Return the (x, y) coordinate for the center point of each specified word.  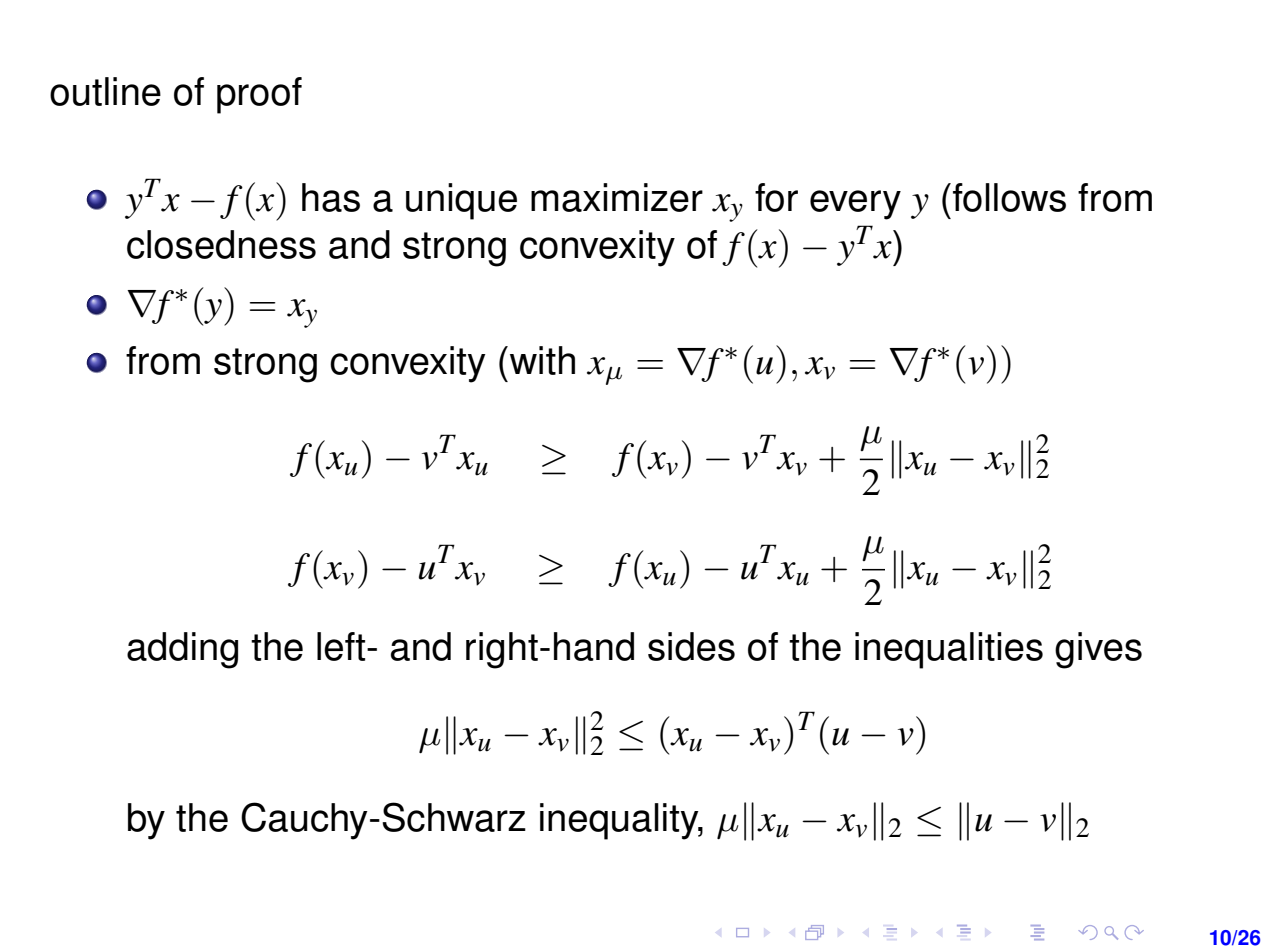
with (541, 360)
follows (1009, 197)
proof (259, 95)
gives (1098, 650)
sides (691, 646)
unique (461, 201)
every (855, 205)
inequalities (949, 650)
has (331, 197)
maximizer (617, 197)
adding (182, 650)
